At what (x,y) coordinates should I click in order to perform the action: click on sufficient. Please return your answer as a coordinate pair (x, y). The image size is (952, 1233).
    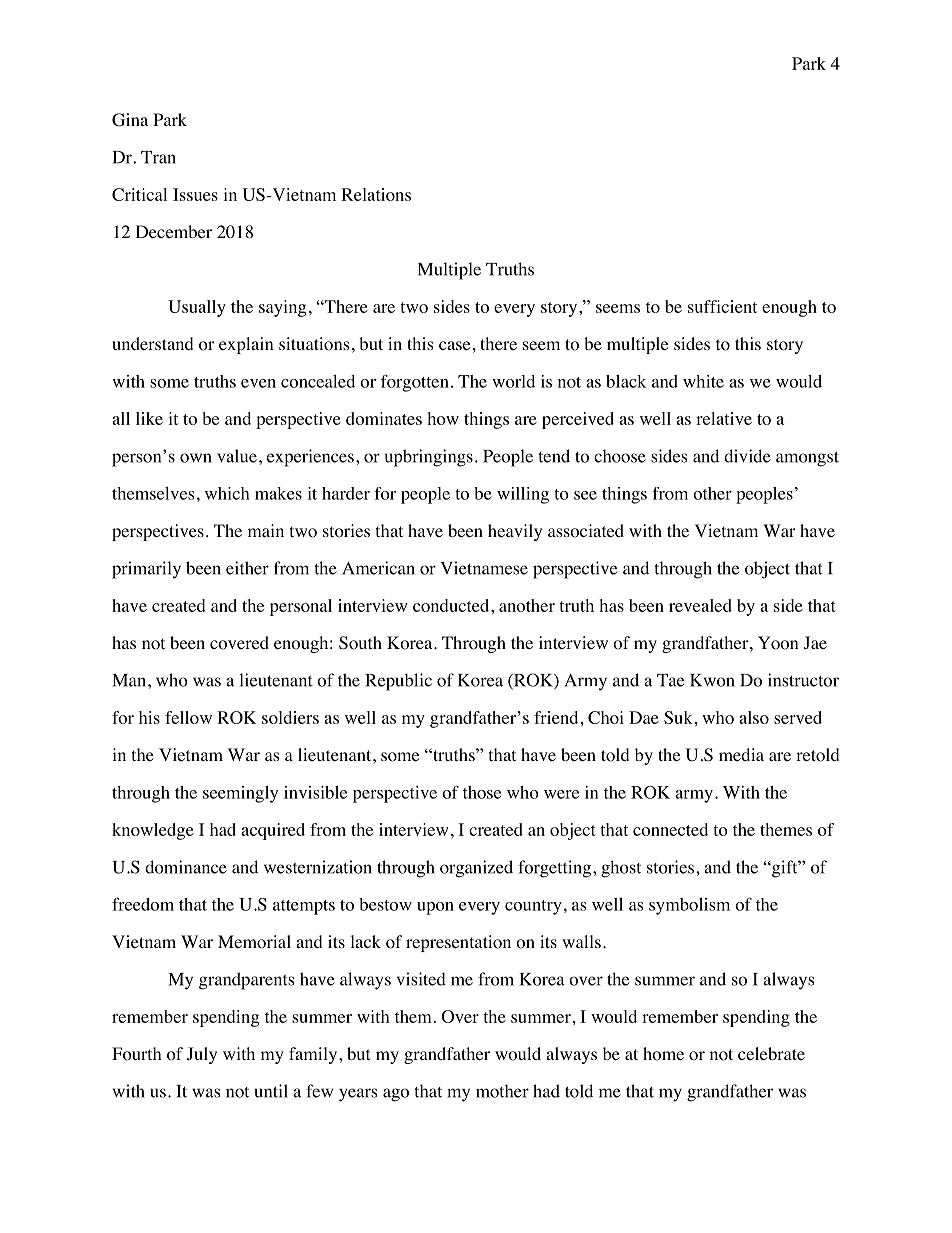
    Looking at the image, I should click on (722, 306).
